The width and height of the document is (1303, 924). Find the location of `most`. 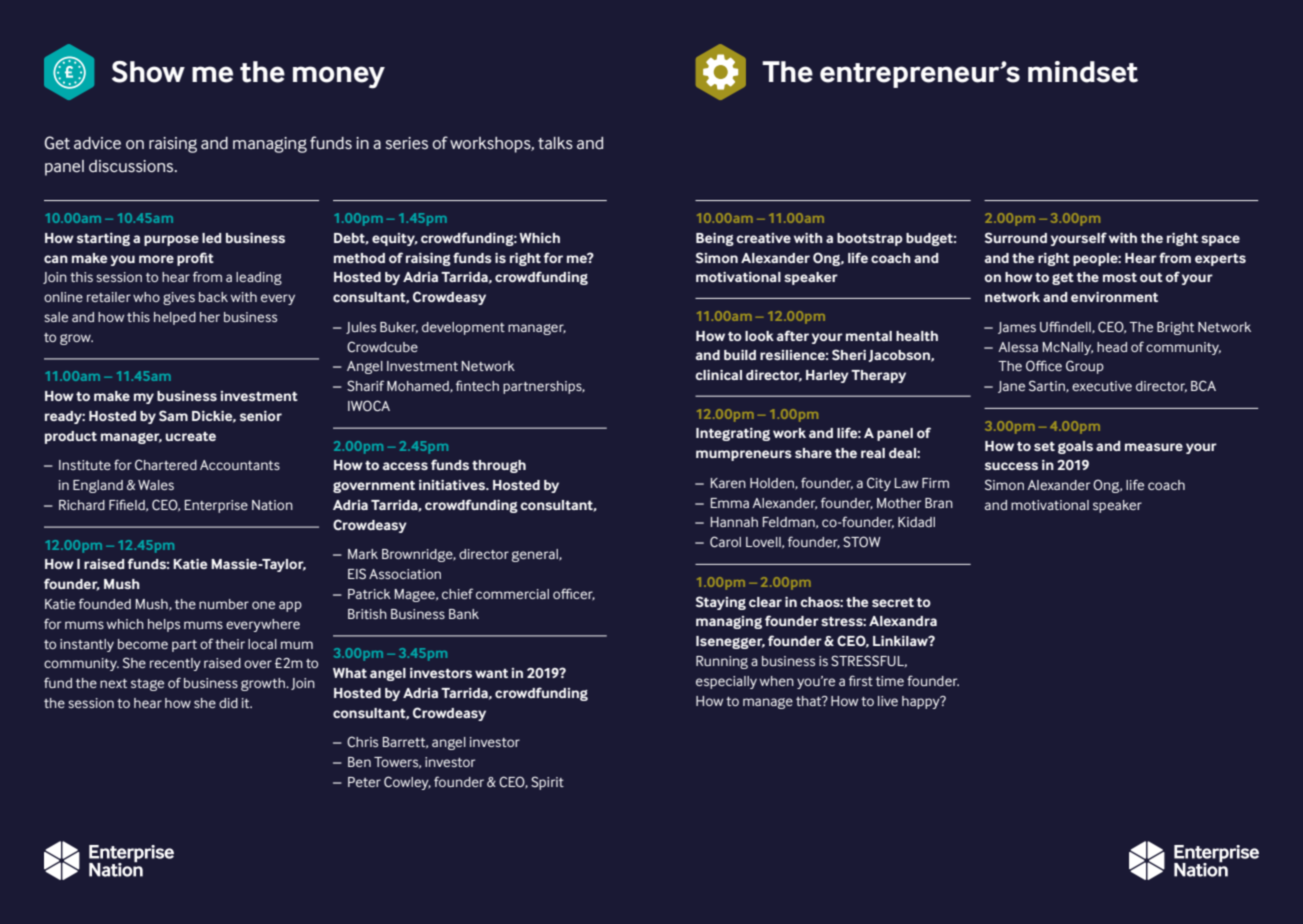

most is located at coordinates (1120, 277).
